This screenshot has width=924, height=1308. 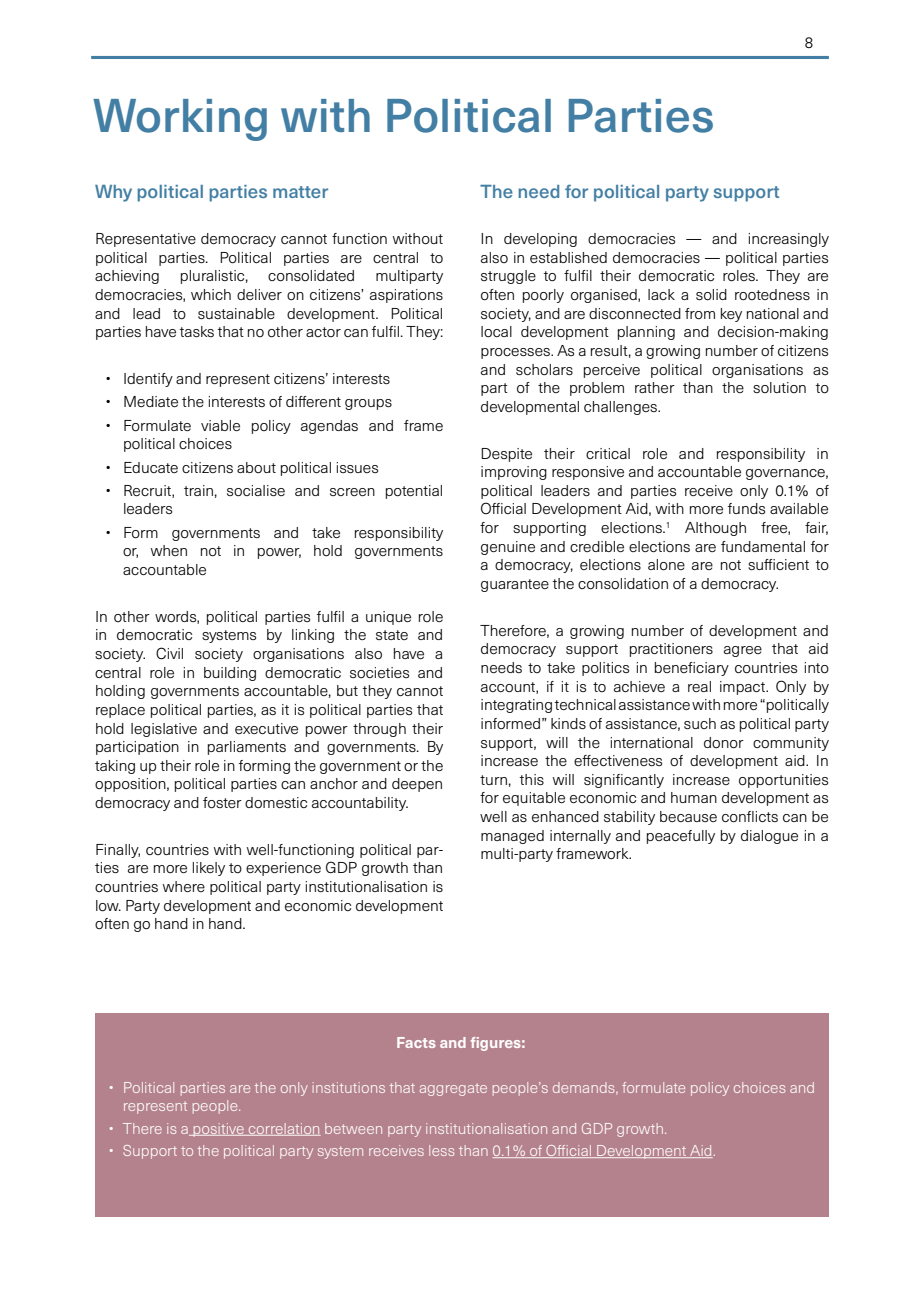 I want to click on increasingly, so click(x=789, y=240).
